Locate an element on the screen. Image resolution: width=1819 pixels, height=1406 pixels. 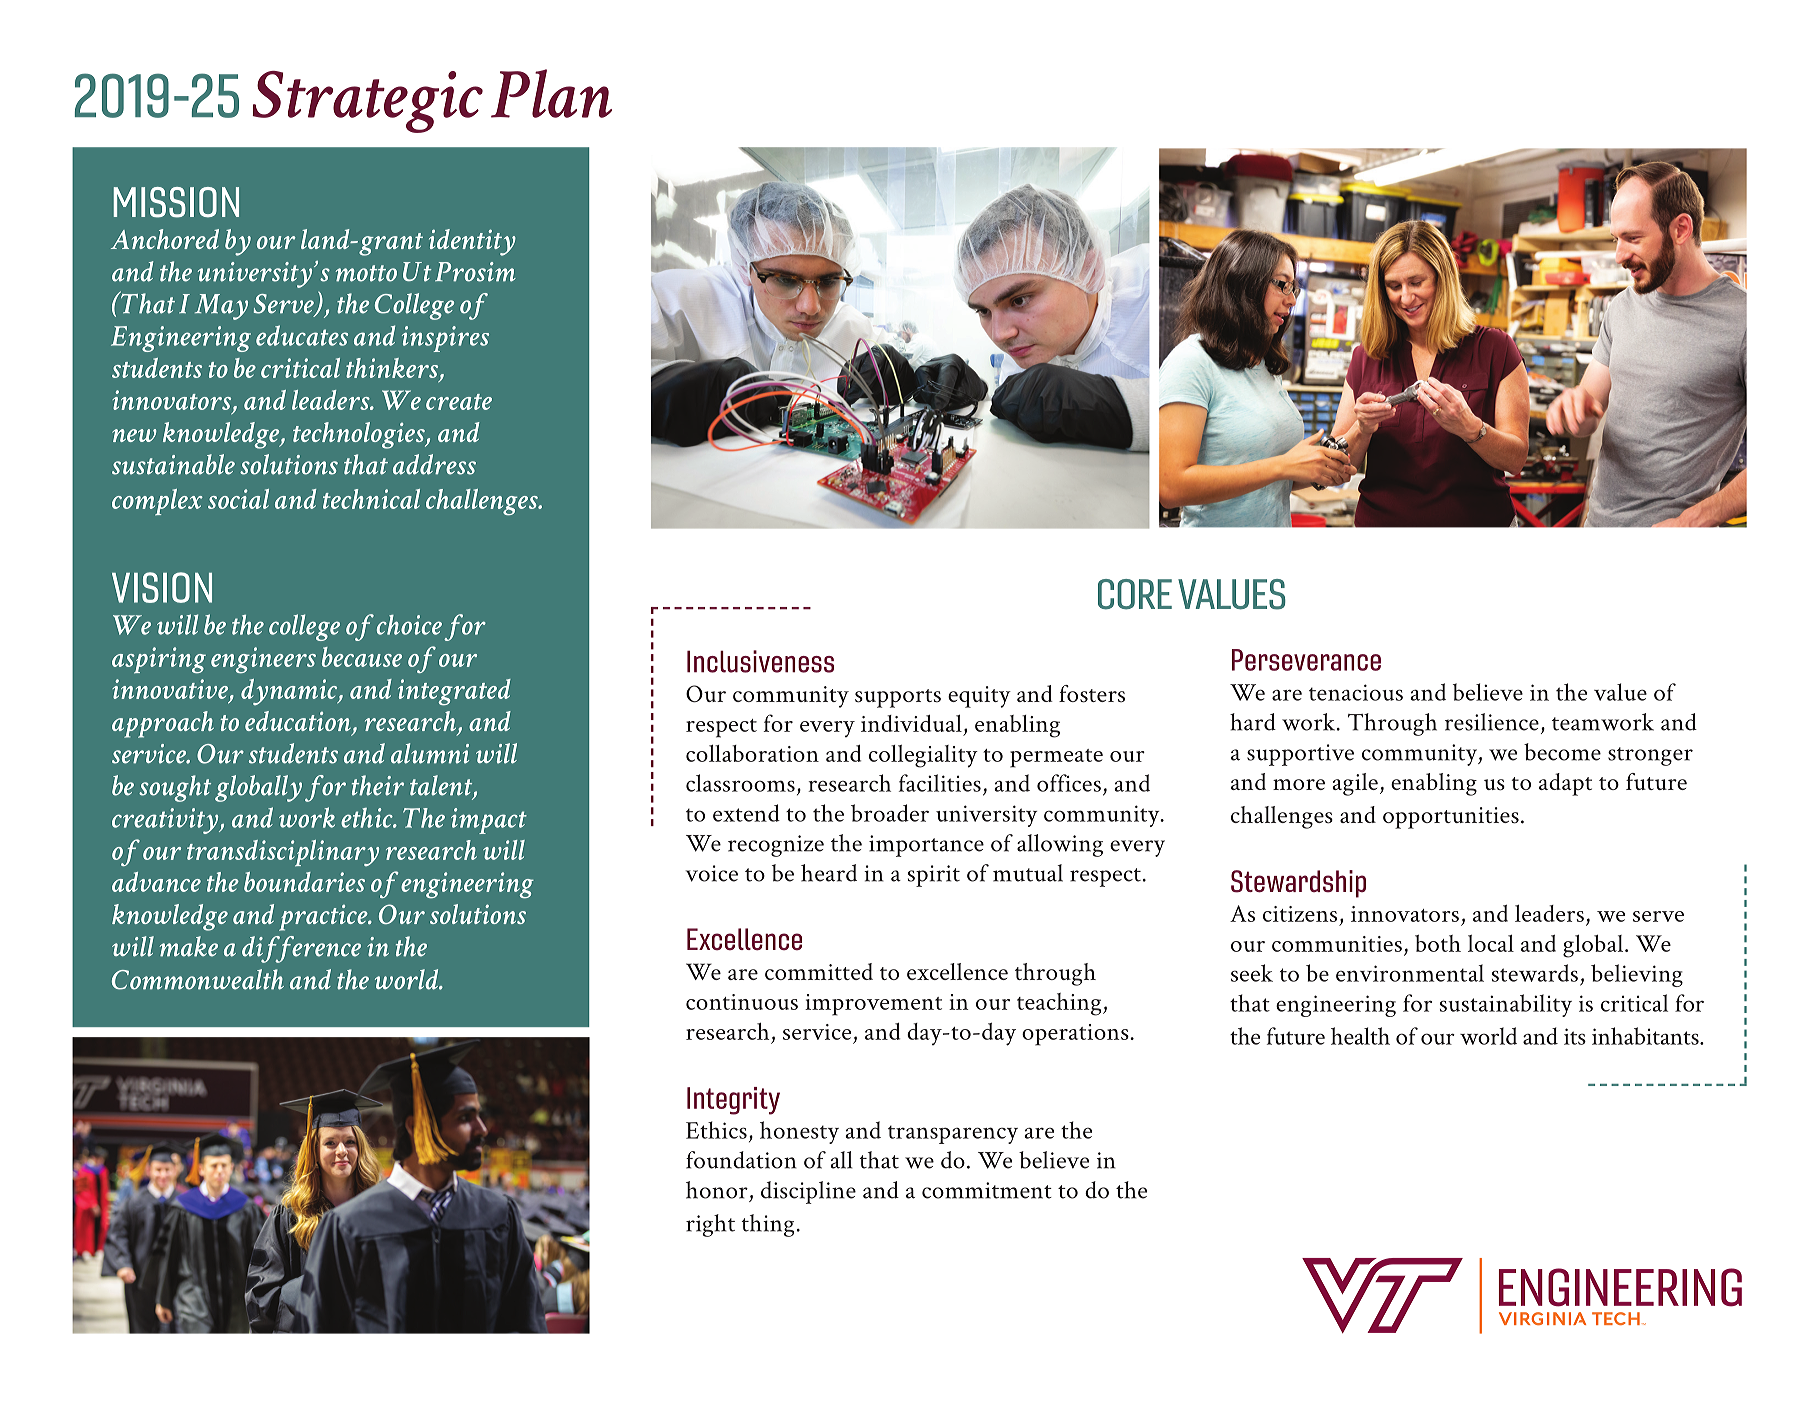
honor is located at coordinates (717, 1190).
